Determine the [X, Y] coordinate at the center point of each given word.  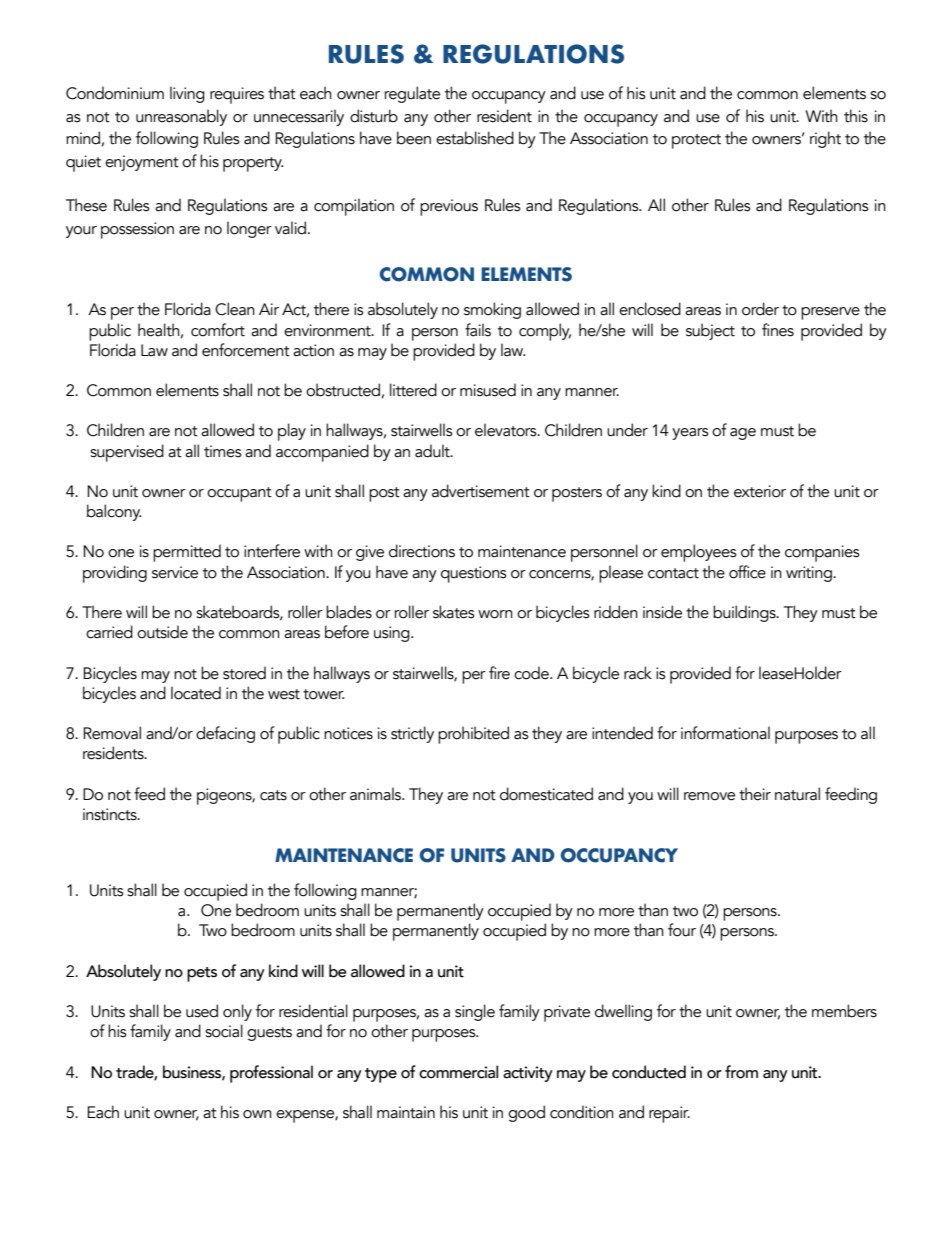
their [755, 794]
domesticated [546, 794]
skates [454, 612]
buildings [745, 613]
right [825, 139]
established [475, 138]
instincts [111, 814]
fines [778, 330]
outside [162, 632]
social [224, 1031]
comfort [218, 330]
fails [478, 330]
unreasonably [181, 117]
